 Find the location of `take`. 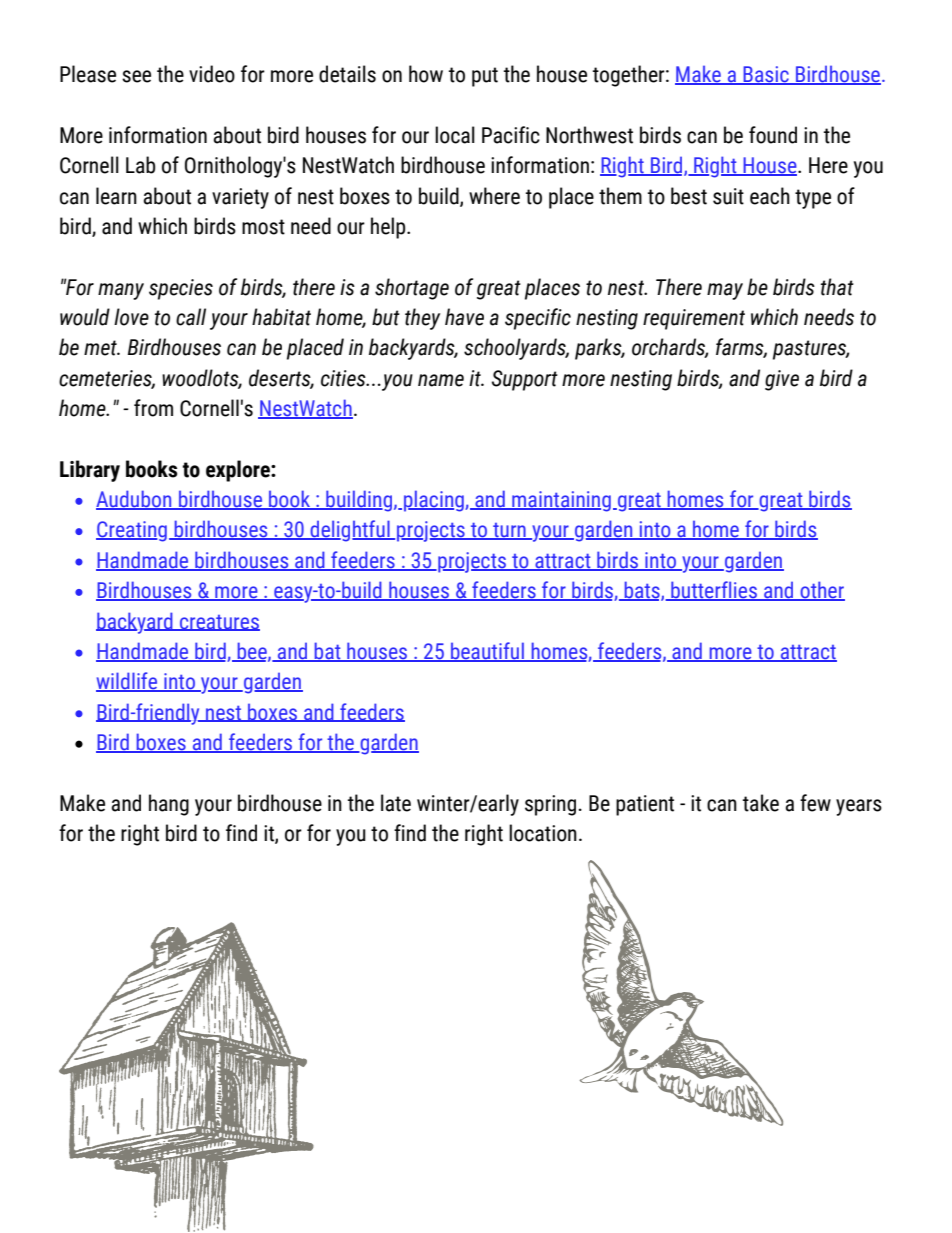

take is located at coordinates (760, 803).
